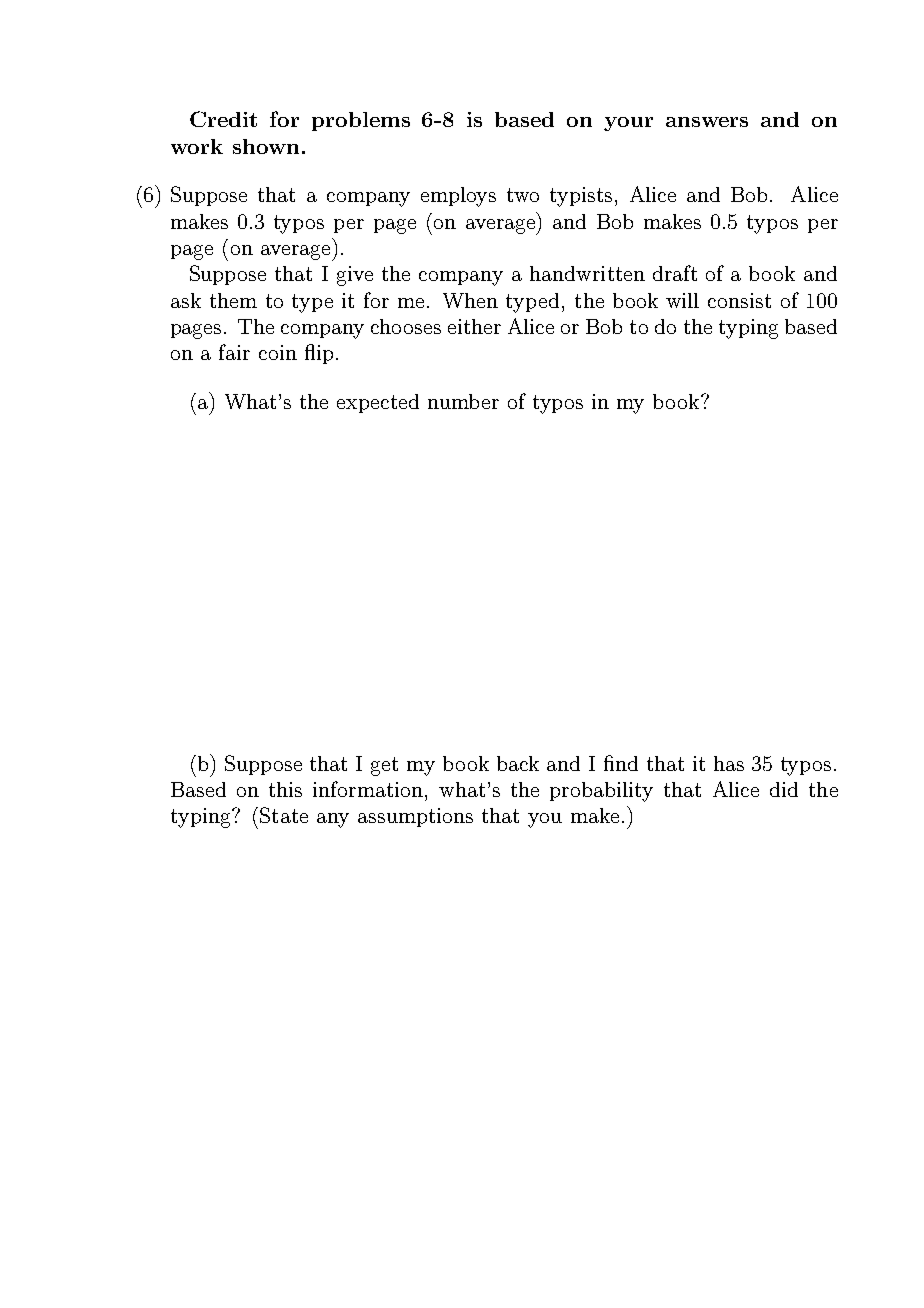  Describe the element at coordinates (278, 352) in the image. I see `coin` at that location.
